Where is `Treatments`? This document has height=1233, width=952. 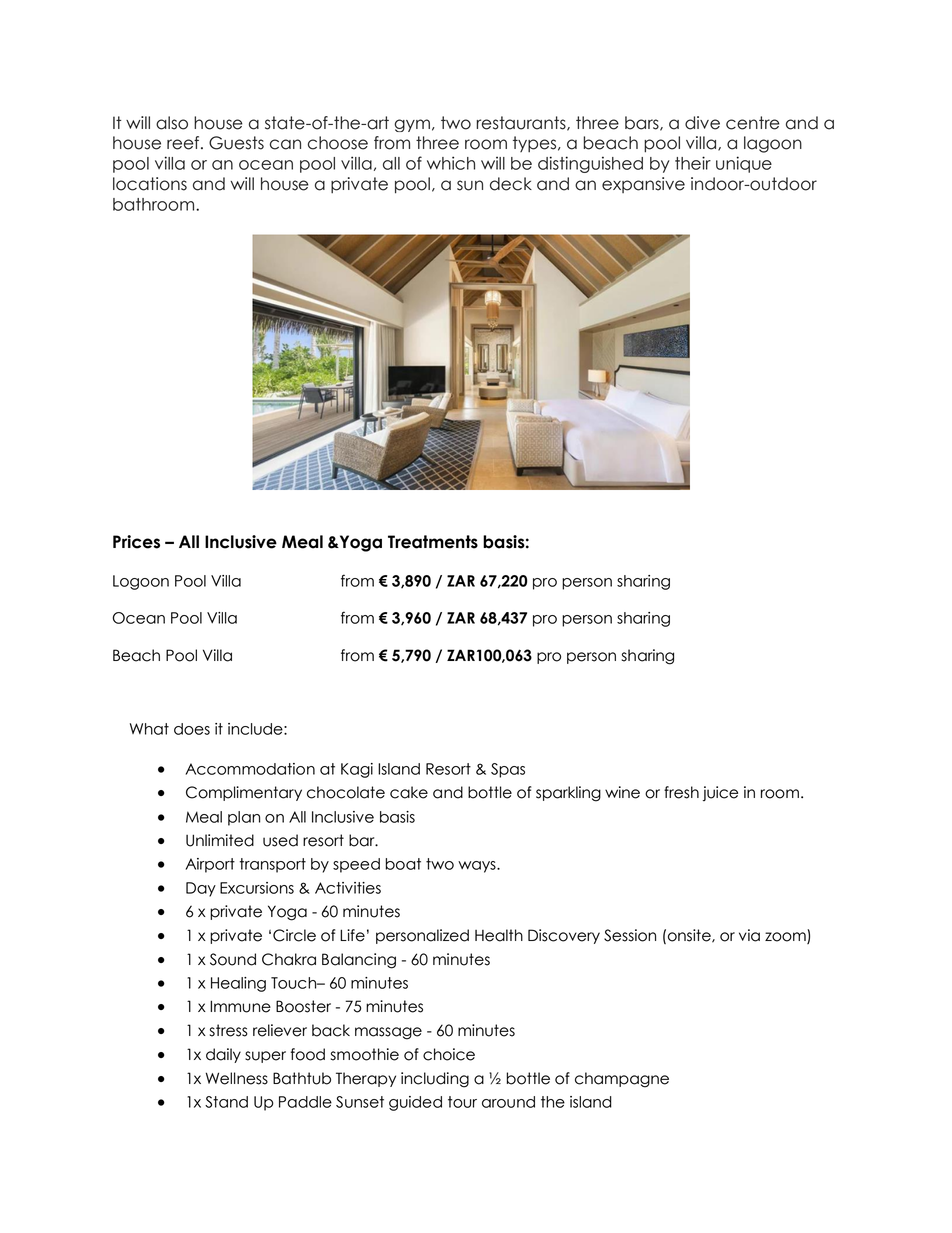 Treatments is located at coordinates (433, 542).
